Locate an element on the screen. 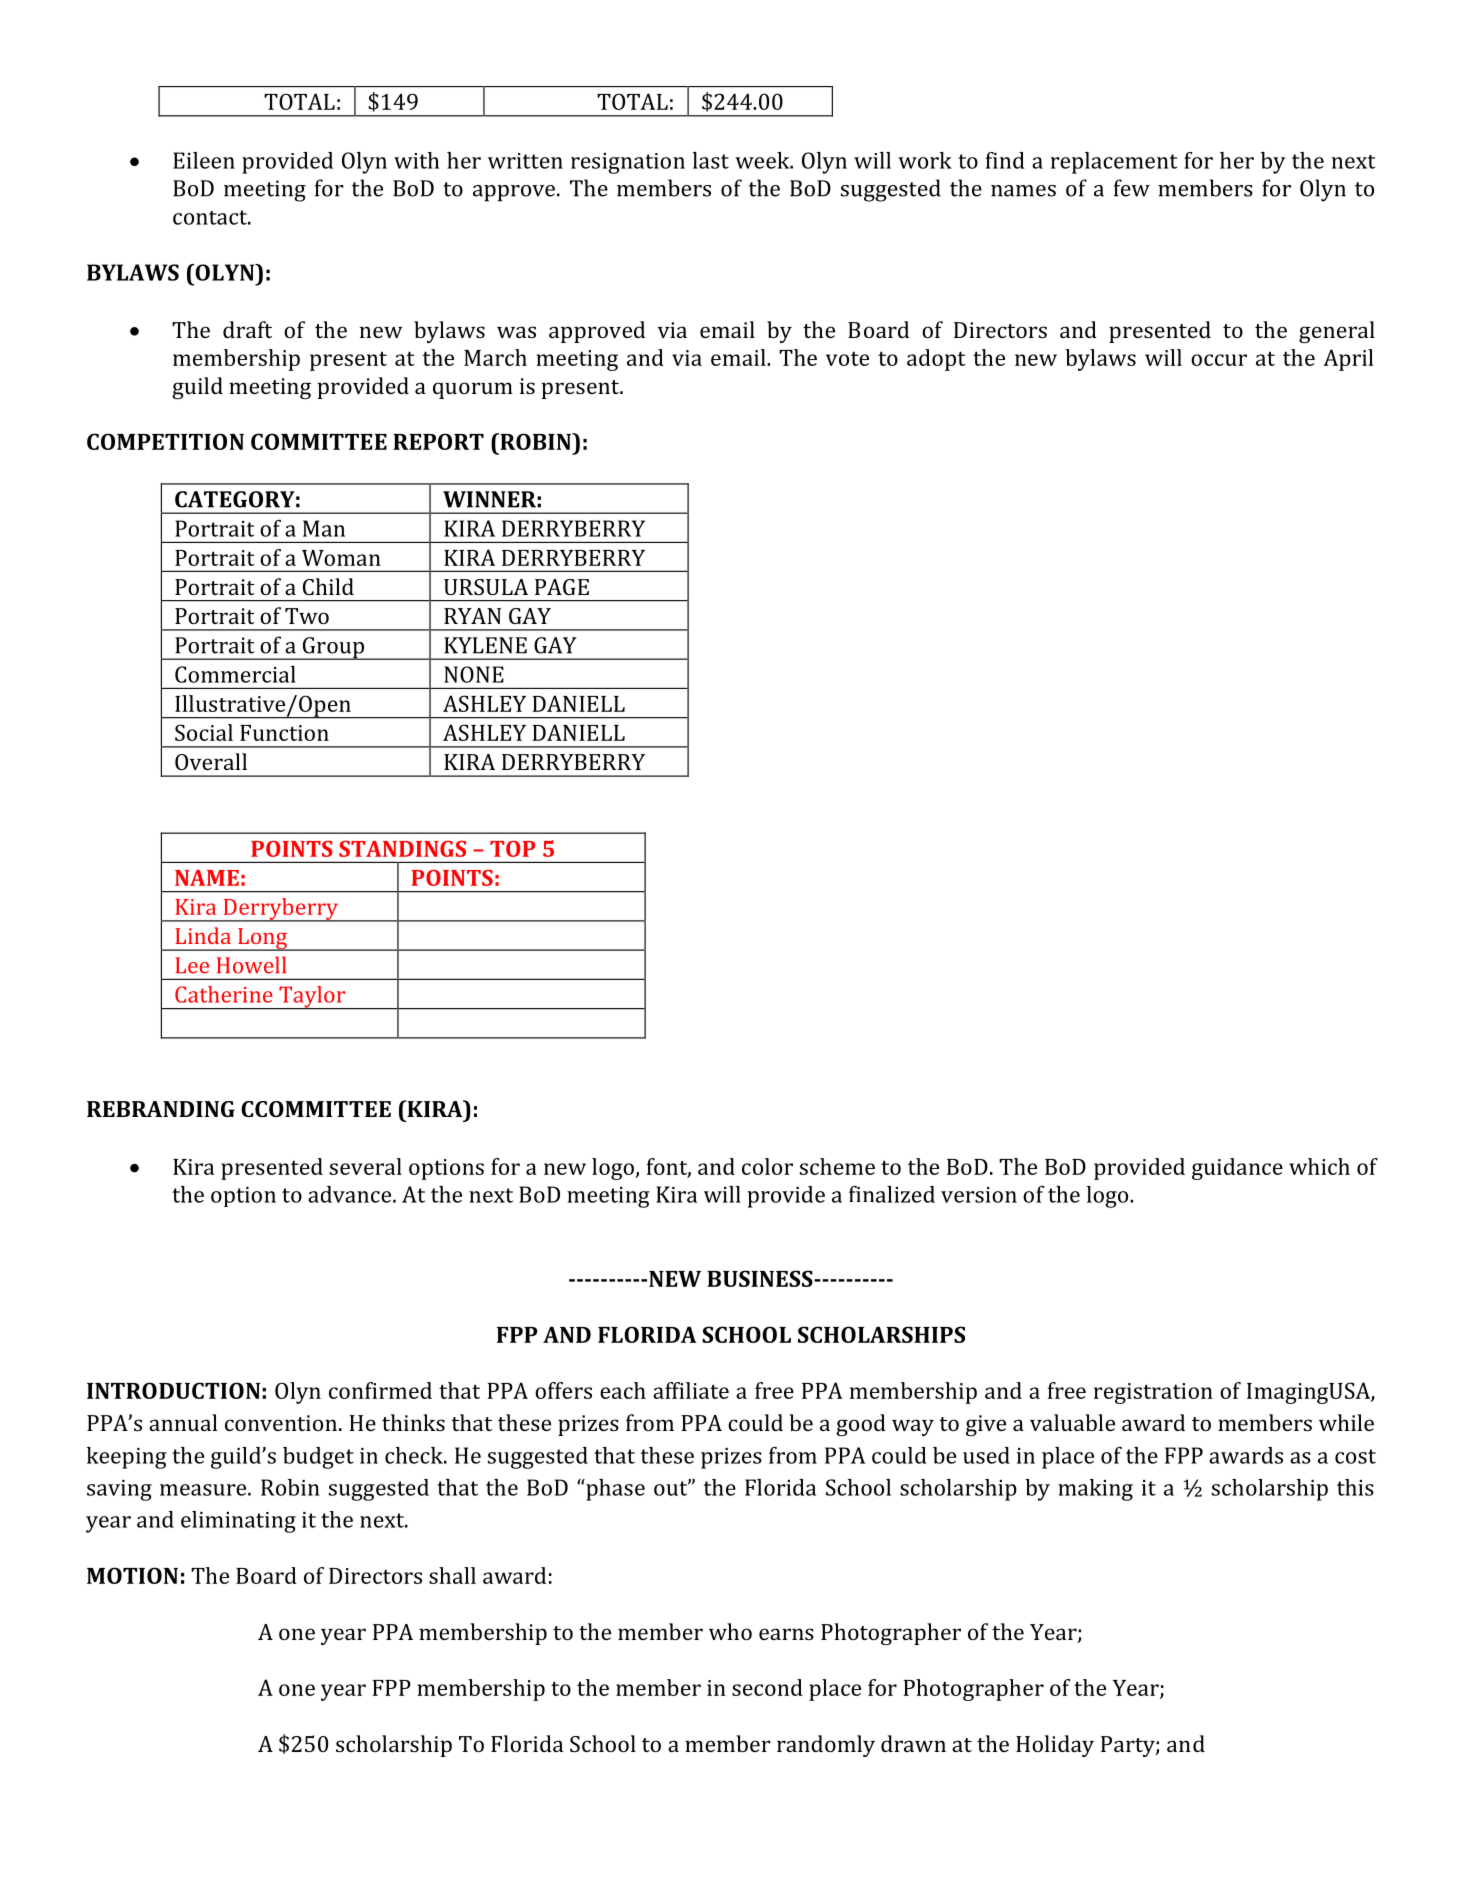 The height and width of the screenshot is (1892, 1462). last is located at coordinates (711, 160).
